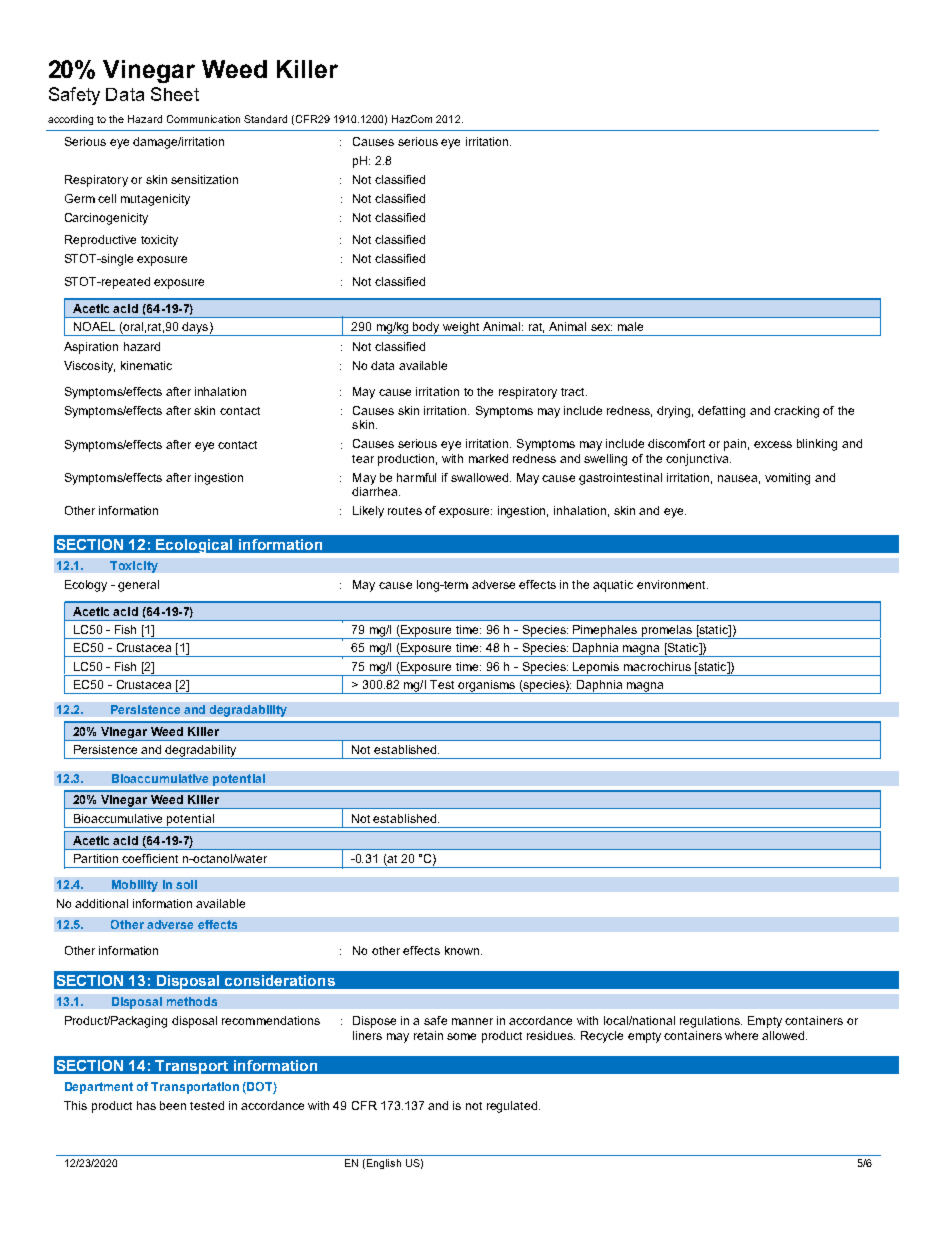 The image size is (952, 1233). I want to click on where, so click(741, 1035).
